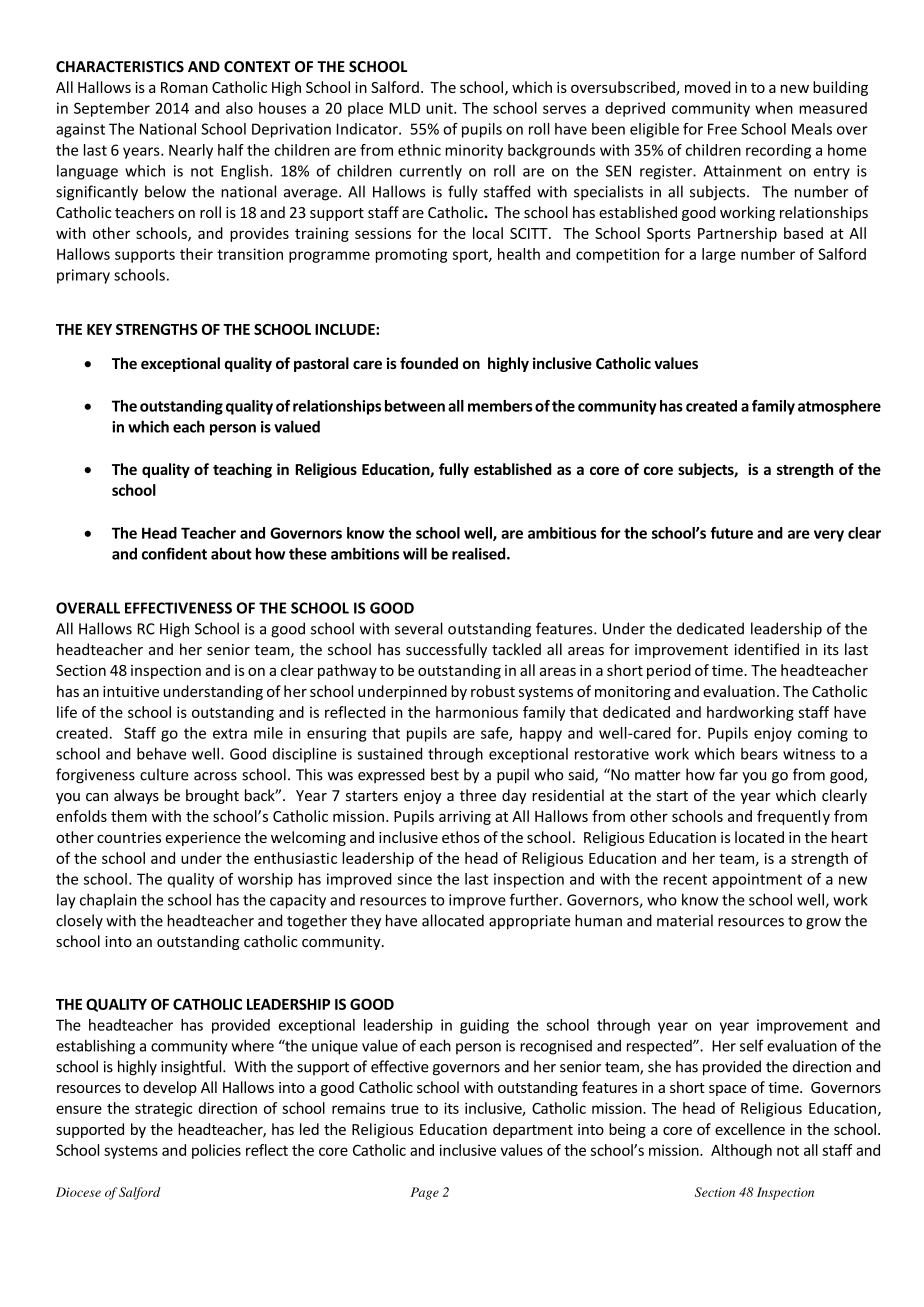 The height and width of the screenshot is (1307, 924). Describe the element at coordinates (404, 108) in the screenshot. I see `MLD` at that location.
